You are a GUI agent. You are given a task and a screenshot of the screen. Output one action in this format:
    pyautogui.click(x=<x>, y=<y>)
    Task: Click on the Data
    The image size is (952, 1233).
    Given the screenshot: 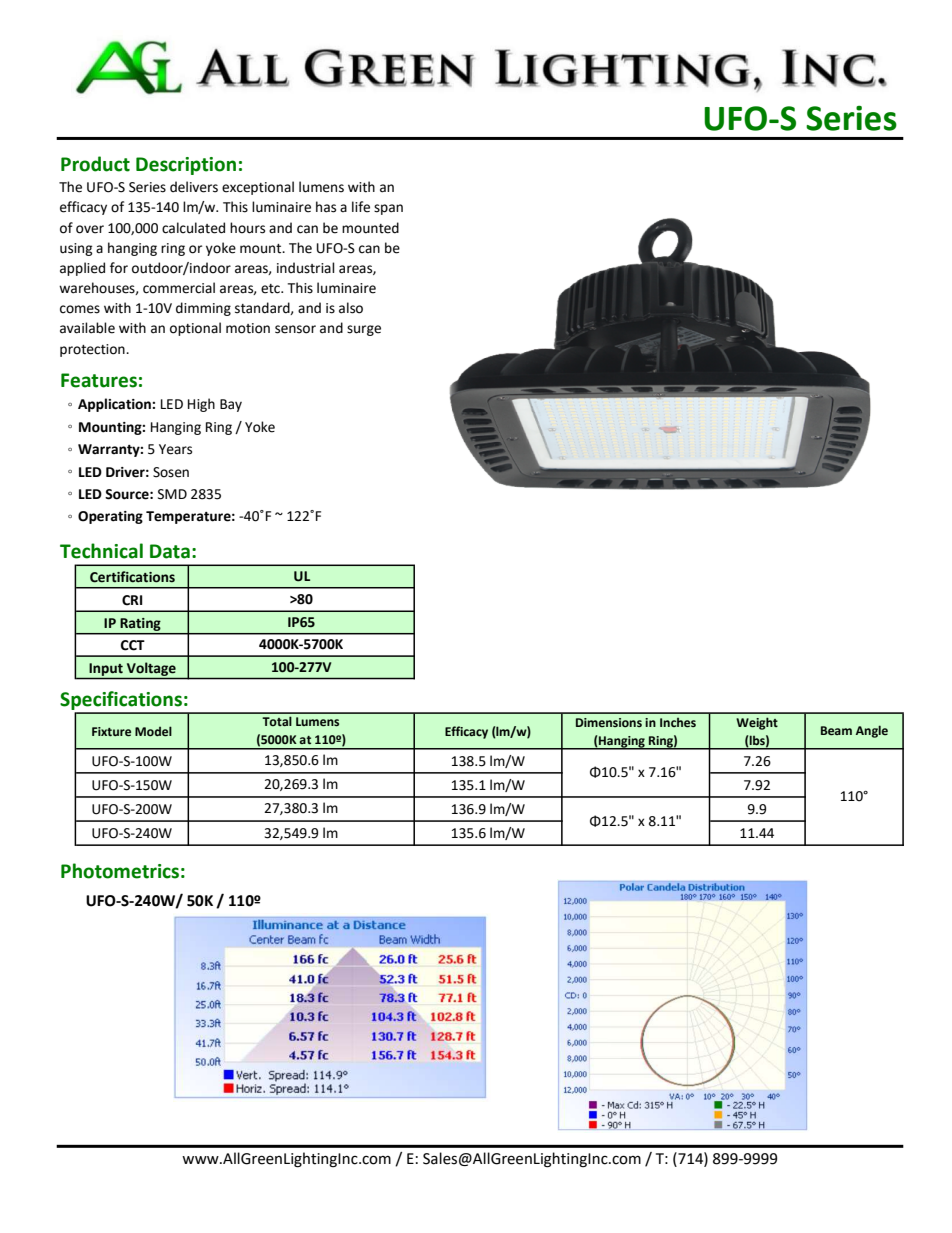 What is the action you would take?
    pyautogui.click(x=170, y=551)
